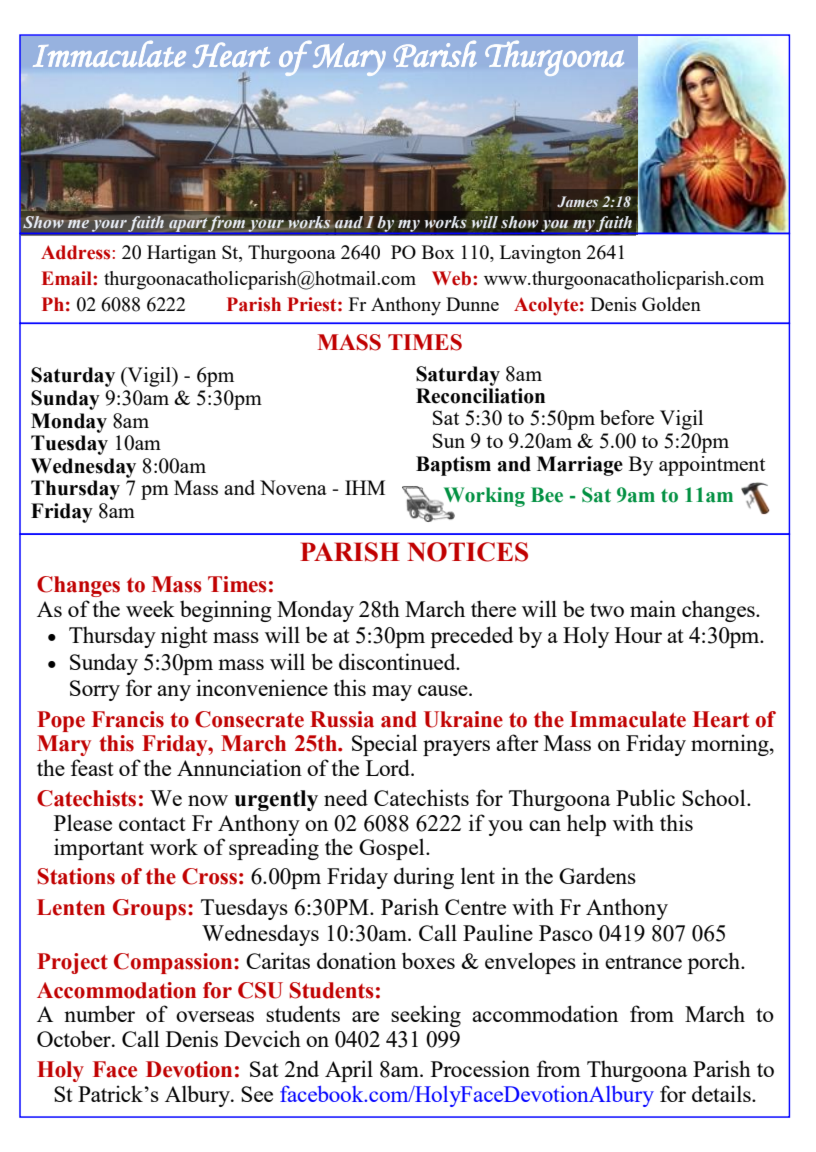 This screenshot has height=1152, width=816. I want to click on October, so click(75, 1038).
